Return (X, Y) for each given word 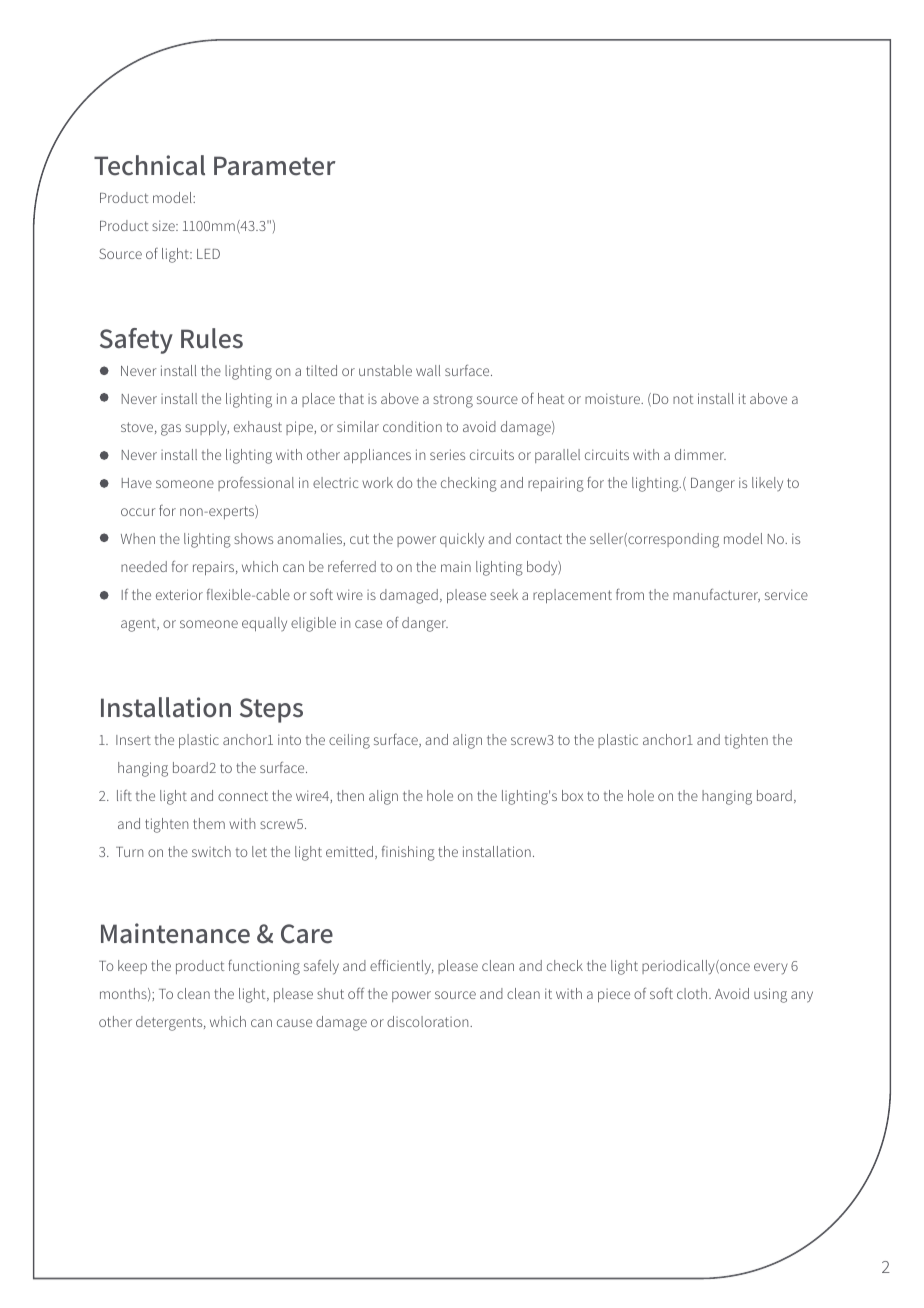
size (164, 225)
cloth (693, 993)
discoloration (429, 1021)
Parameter (275, 166)
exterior (179, 594)
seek (504, 594)
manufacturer (716, 595)
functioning (264, 967)
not (683, 399)
